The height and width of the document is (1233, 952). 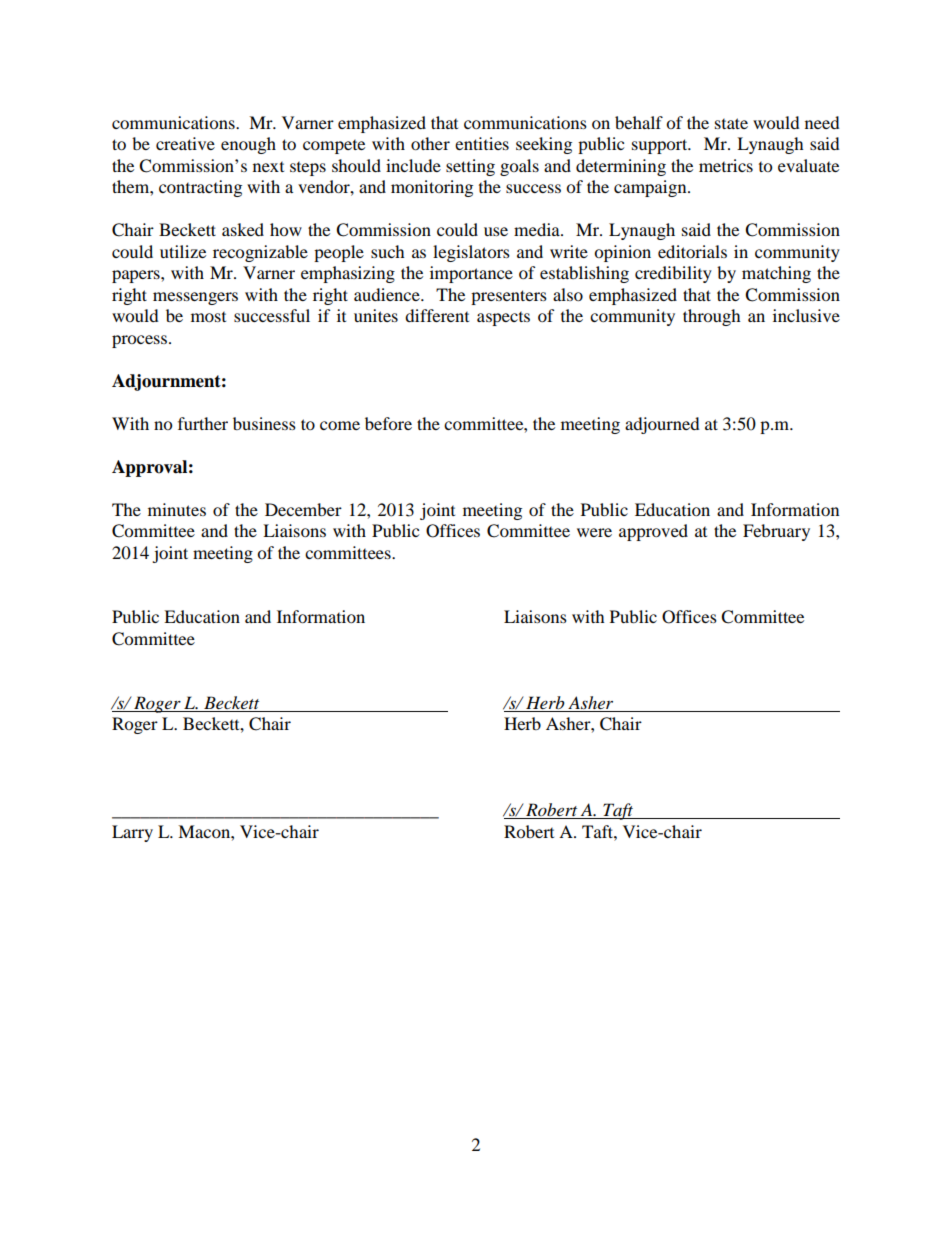 I want to click on Larry, so click(x=132, y=833).
